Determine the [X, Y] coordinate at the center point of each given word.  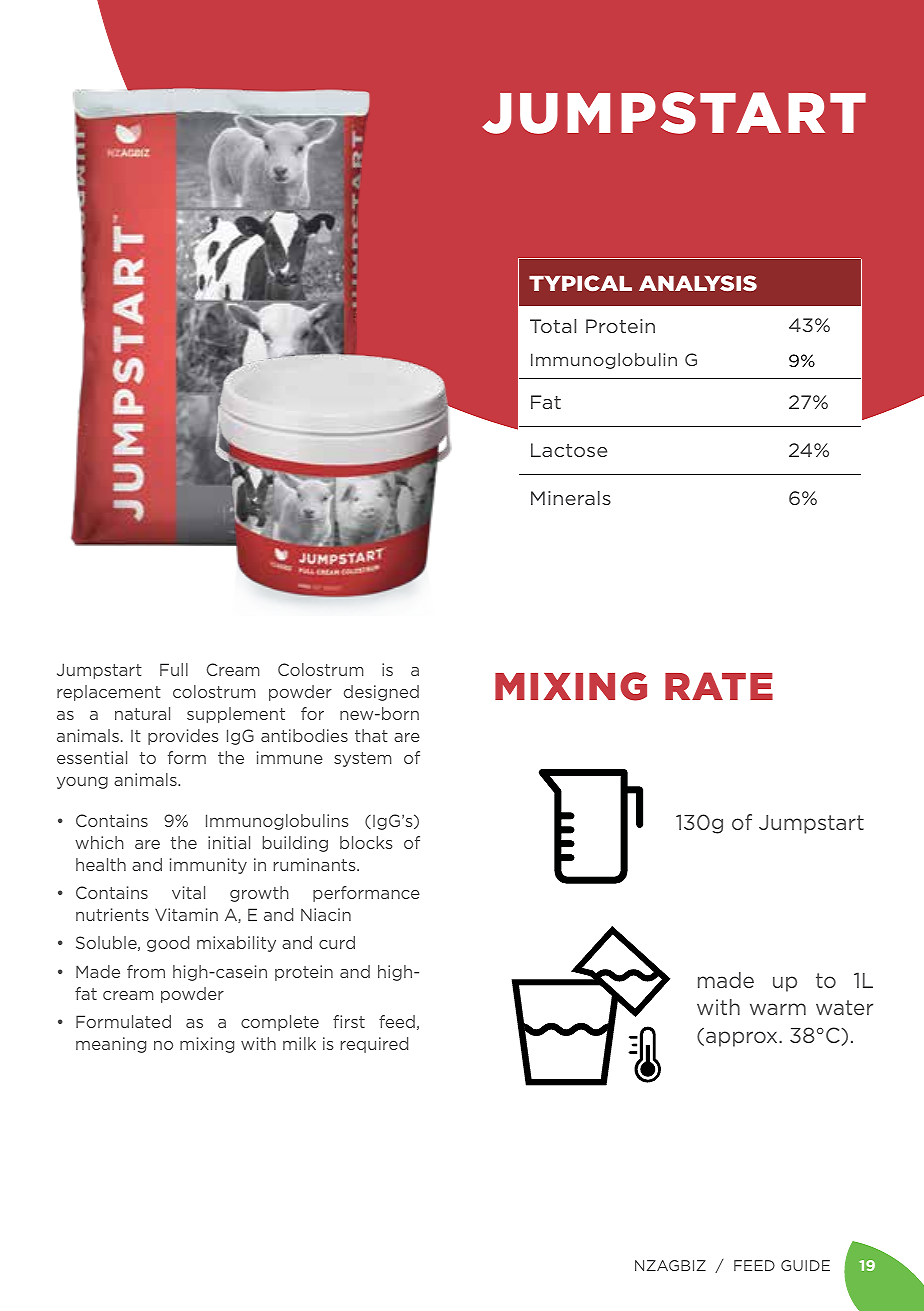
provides [183, 737]
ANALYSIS [698, 283]
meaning [111, 1045]
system [362, 759]
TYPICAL [580, 283]
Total [553, 326]
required [374, 1045]
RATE [719, 686]
